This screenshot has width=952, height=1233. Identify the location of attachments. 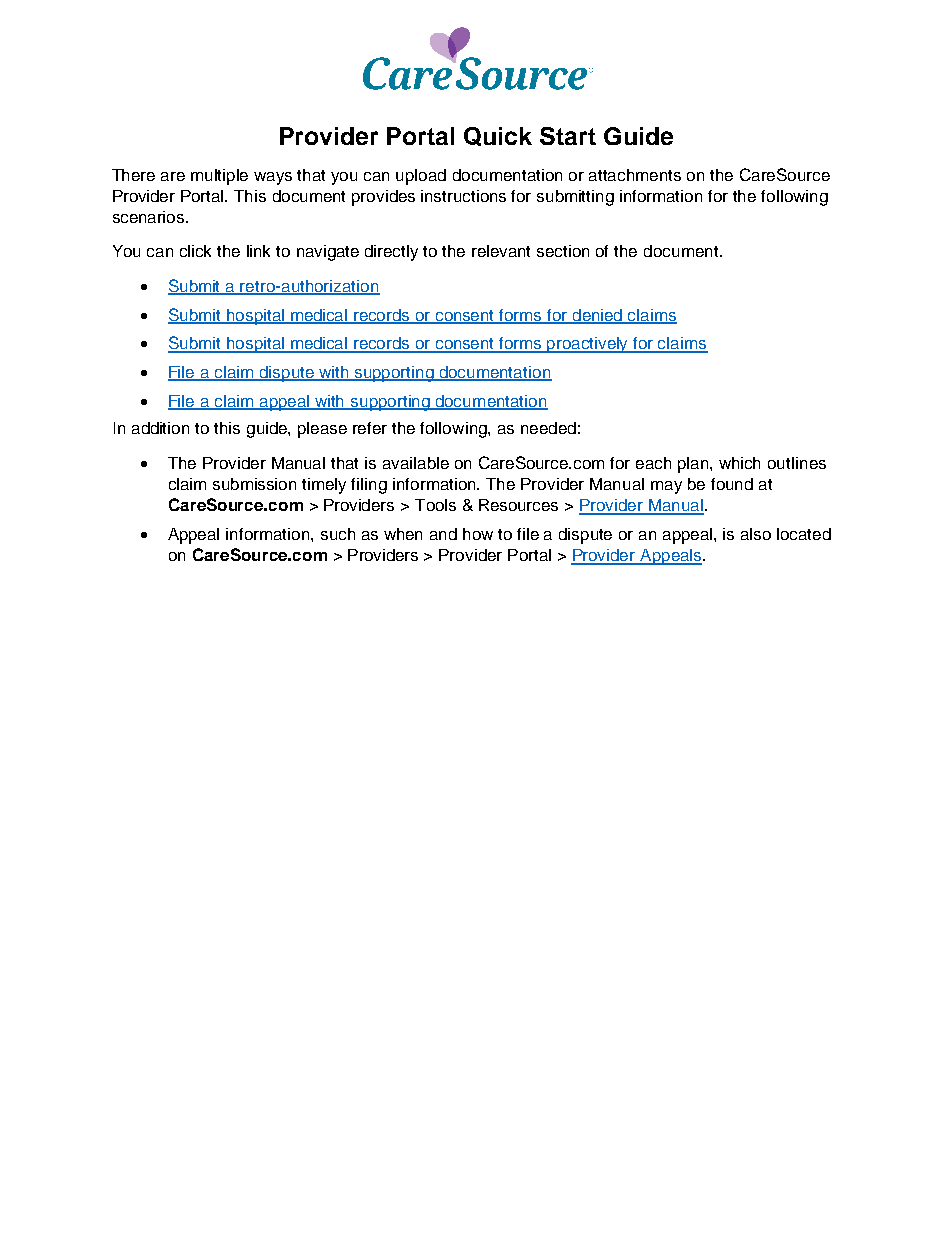
(635, 175).
